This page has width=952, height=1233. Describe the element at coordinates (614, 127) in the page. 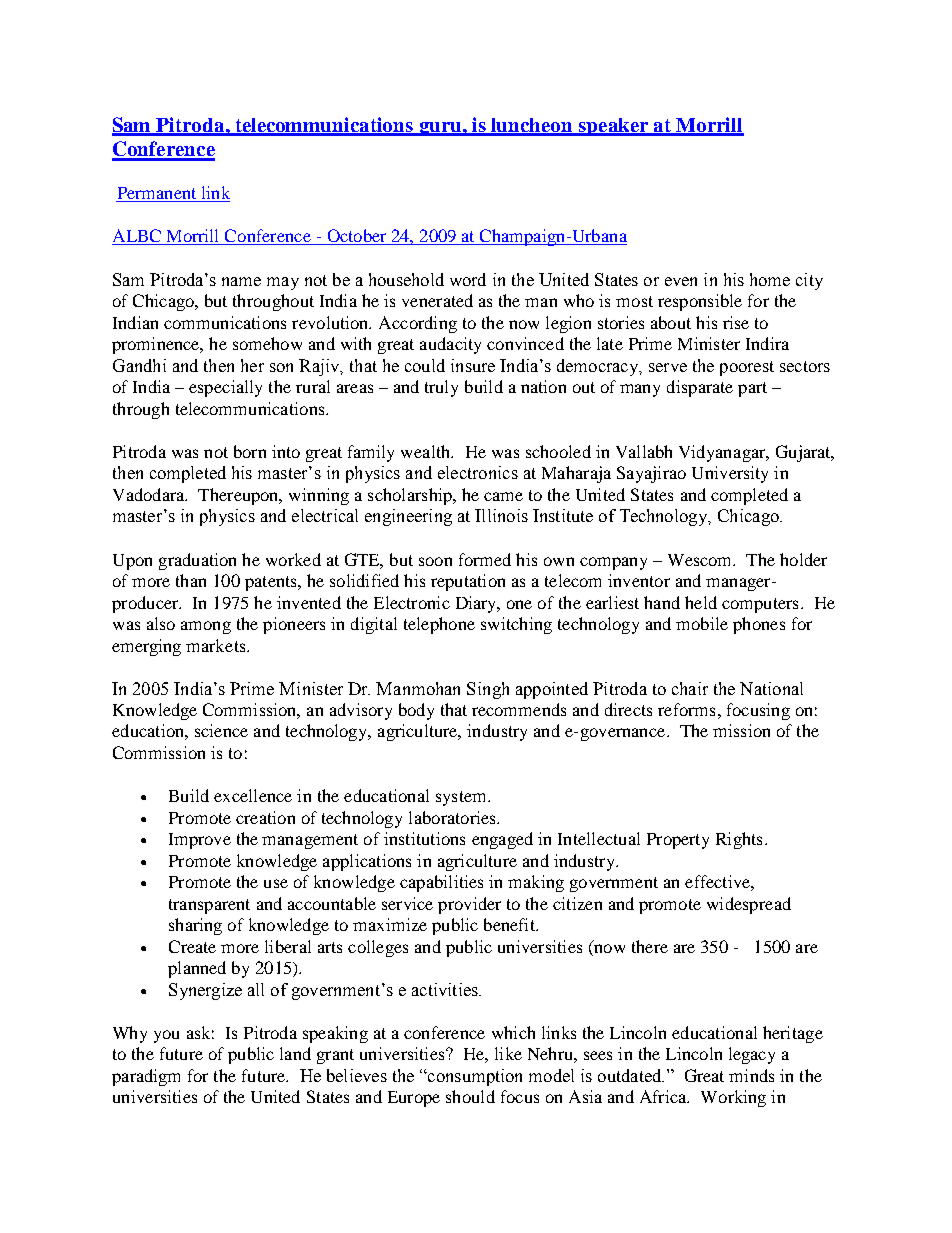

I see `speaker` at that location.
